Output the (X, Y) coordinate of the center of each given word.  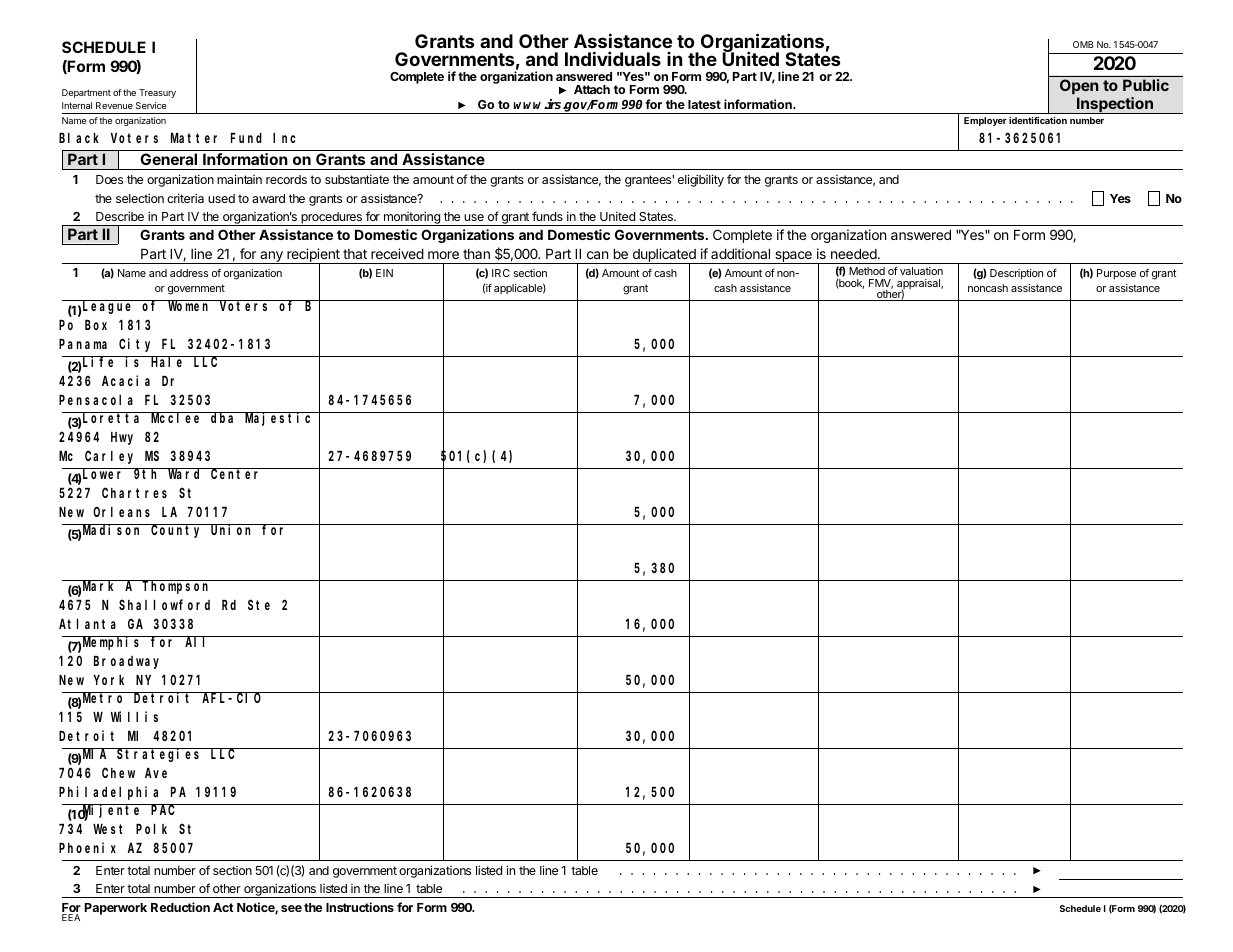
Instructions (360, 907)
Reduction (180, 907)
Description (1016, 274)
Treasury (157, 93)
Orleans (121, 511)
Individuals (613, 58)
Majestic (279, 419)
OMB (1083, 44)
